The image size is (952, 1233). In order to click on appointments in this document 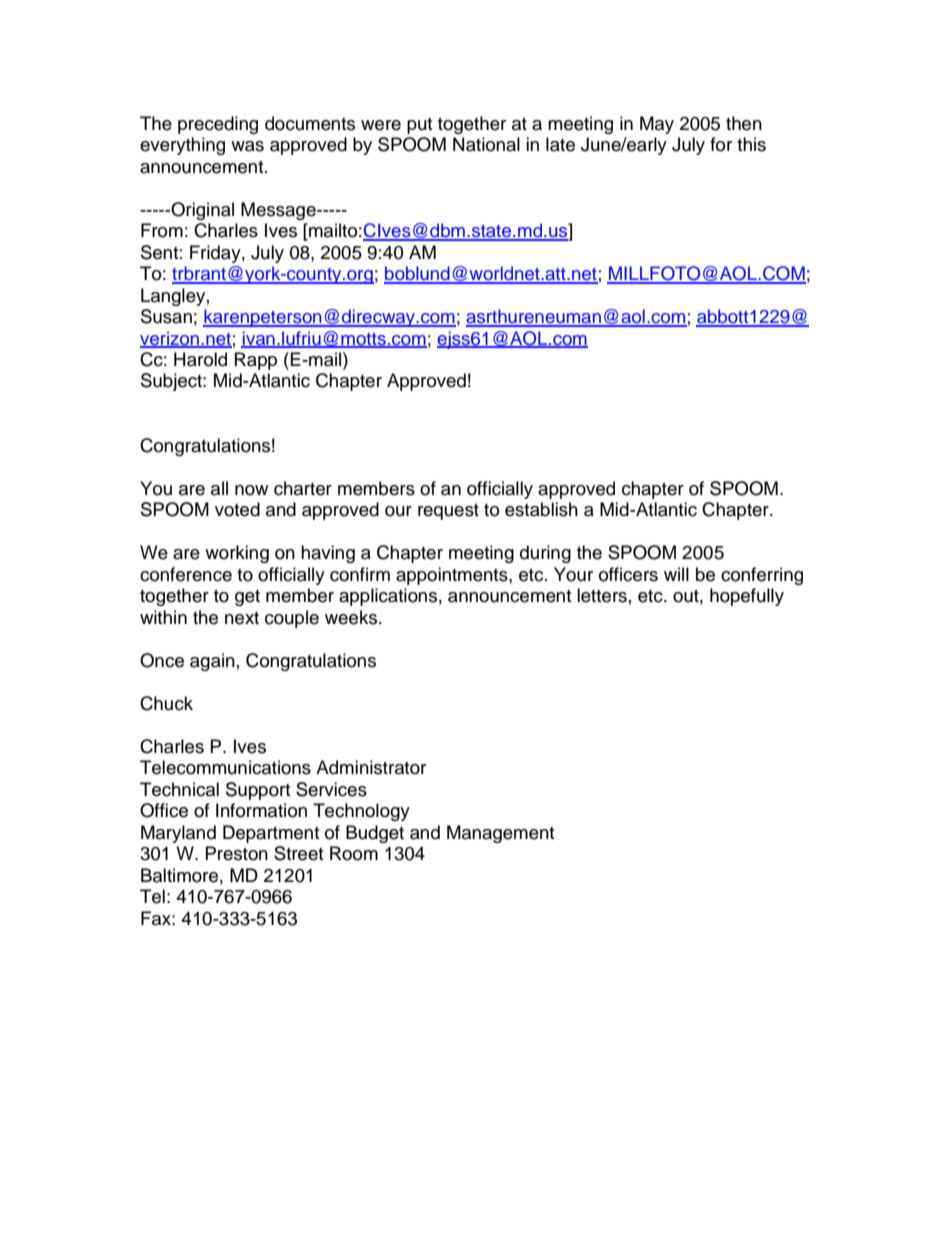, I will do `click(453, 576)`.
